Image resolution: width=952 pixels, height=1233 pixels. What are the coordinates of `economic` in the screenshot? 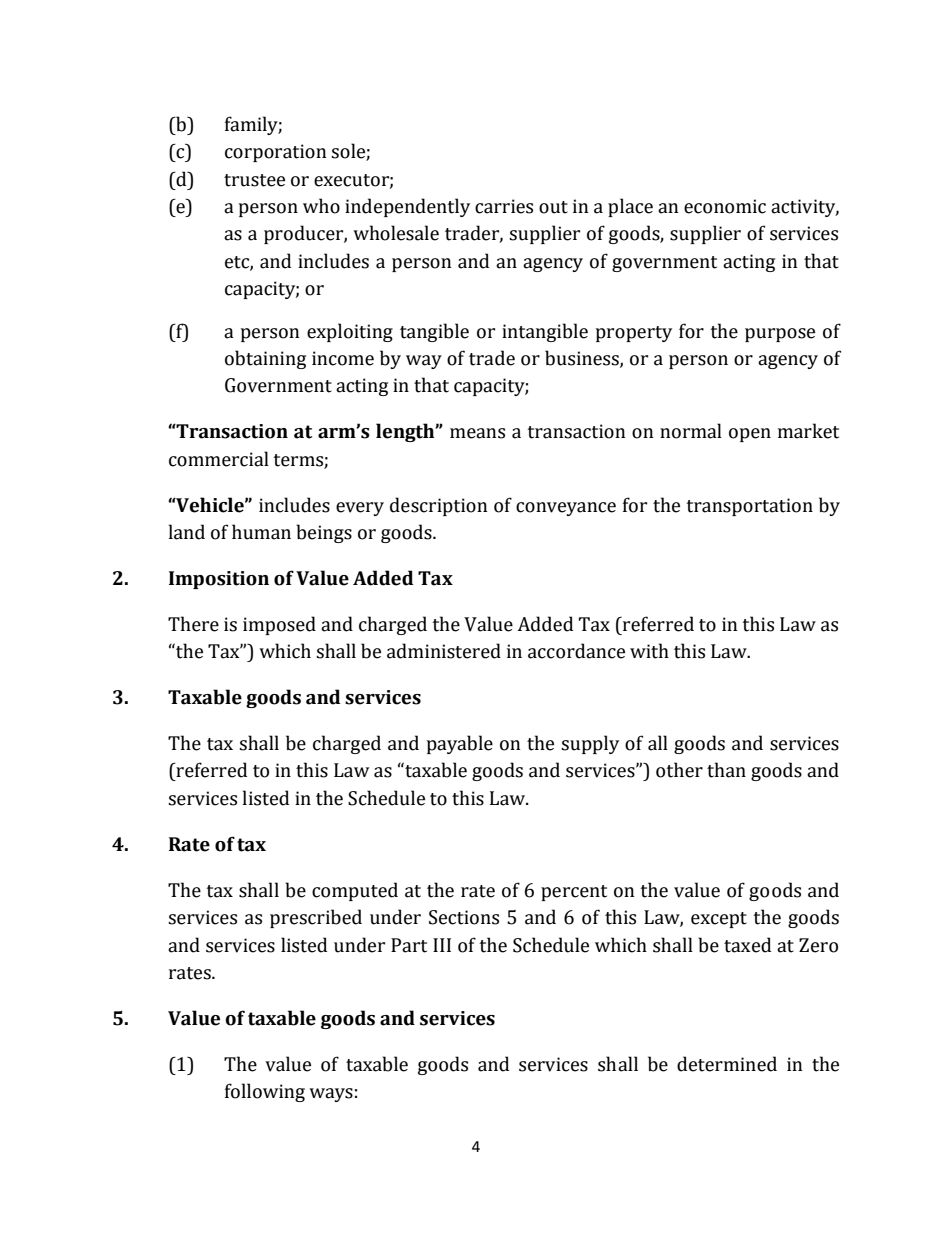 It's located at (725, 206).
